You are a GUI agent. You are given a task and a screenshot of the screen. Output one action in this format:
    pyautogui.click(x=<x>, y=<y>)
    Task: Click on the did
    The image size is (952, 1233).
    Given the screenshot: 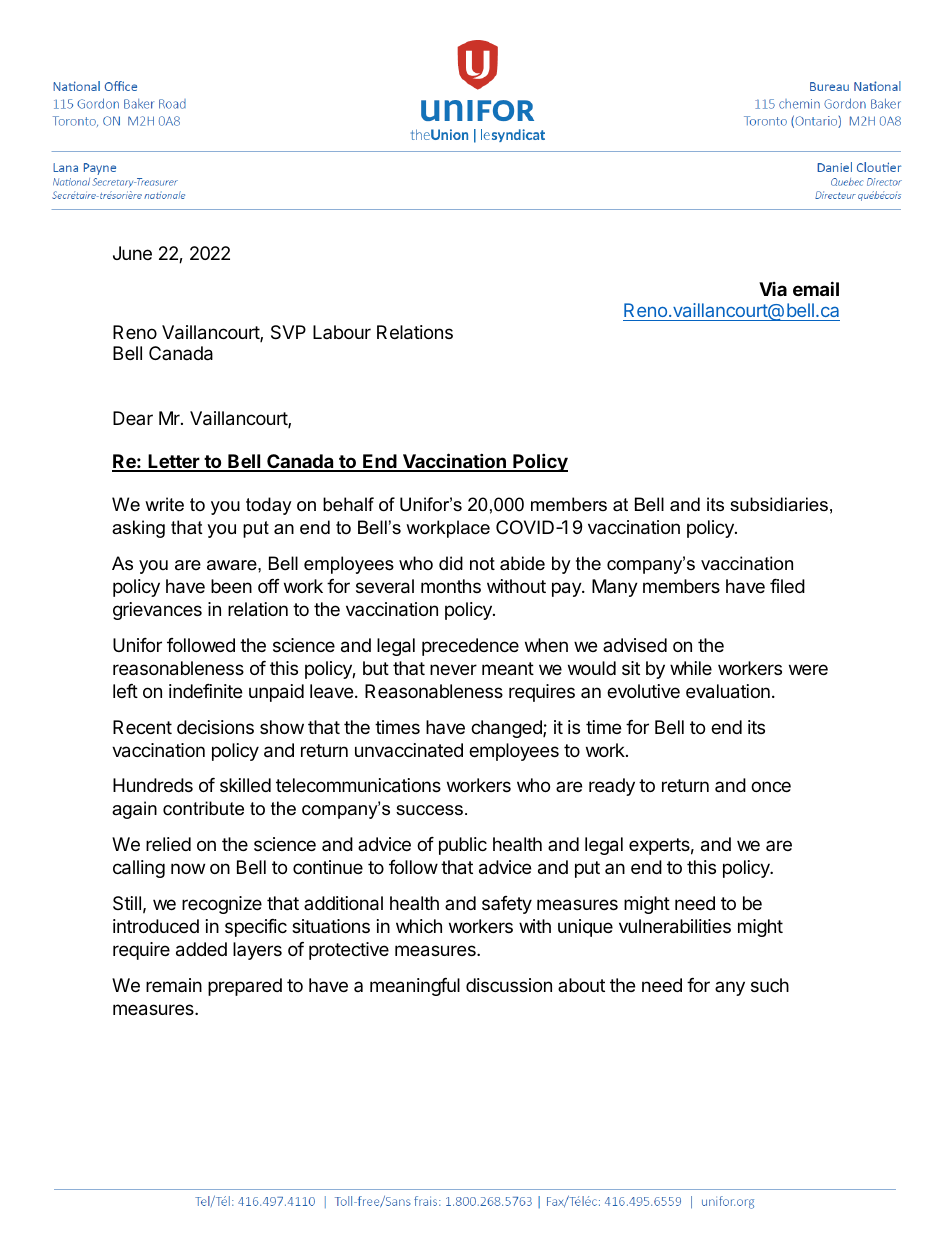 What is the action you would take?
    pyautogui.click(x=451, y=563)
